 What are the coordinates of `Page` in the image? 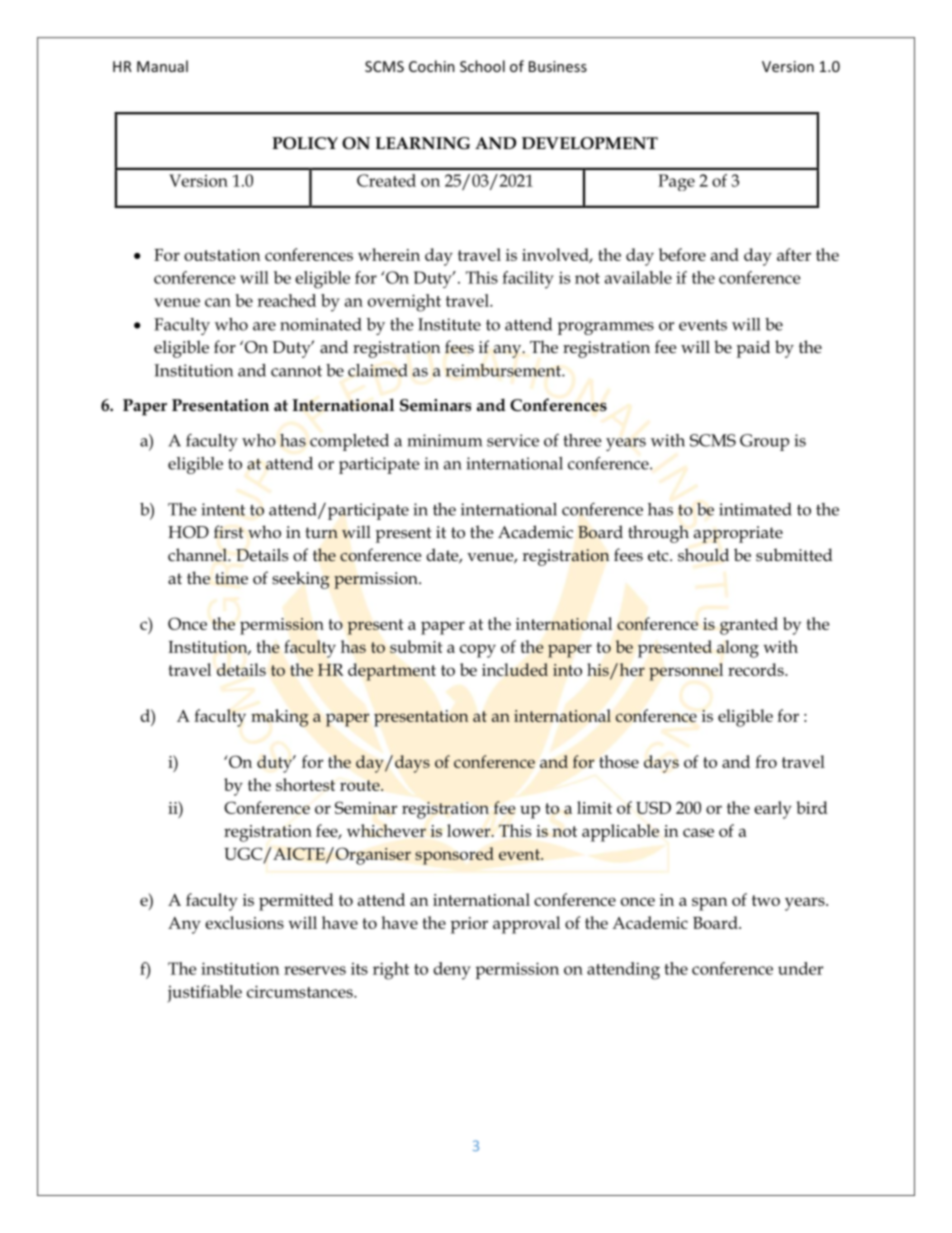 It's located at (676, 182).
